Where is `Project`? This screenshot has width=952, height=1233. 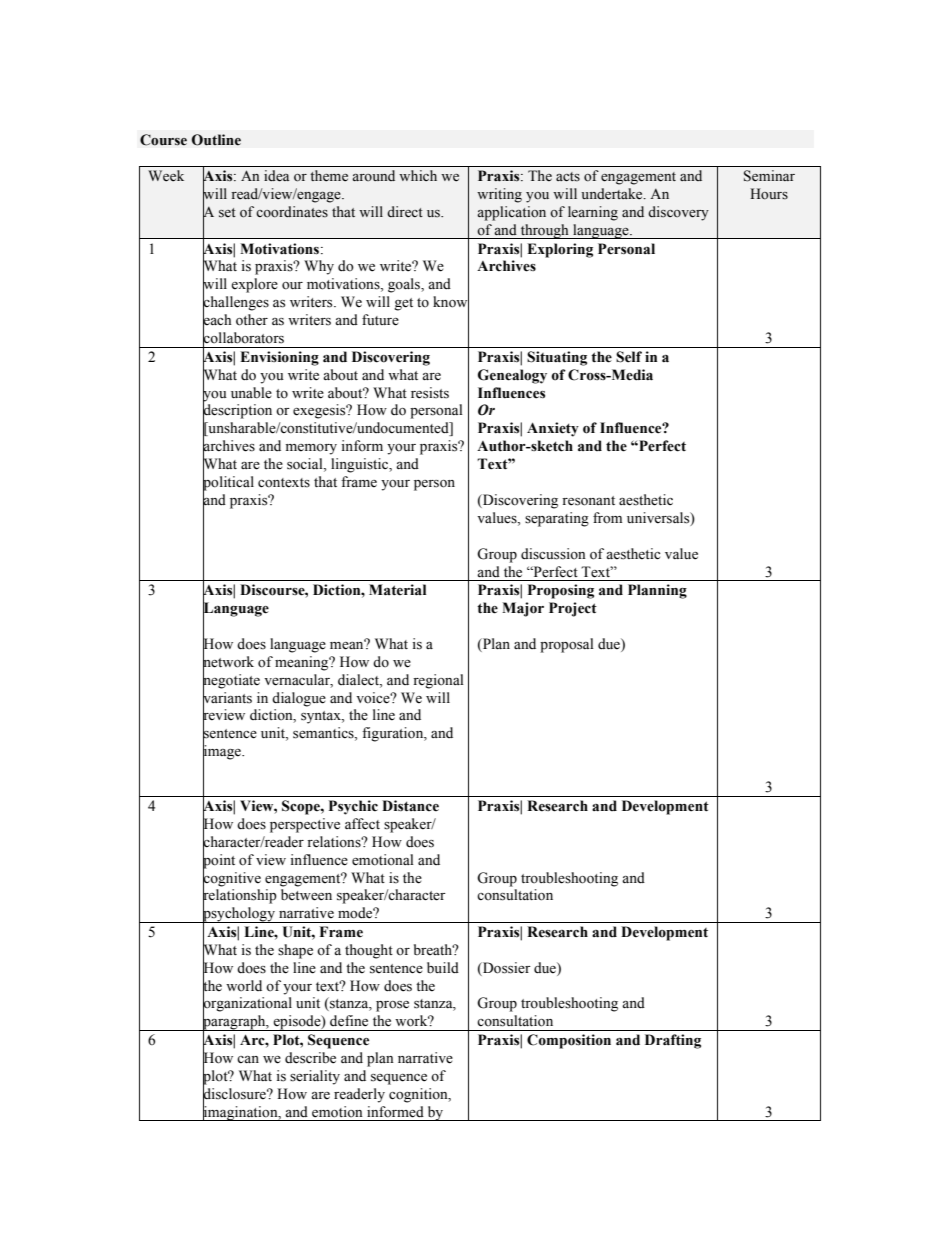
Project is located at coordinates (573, 609).
